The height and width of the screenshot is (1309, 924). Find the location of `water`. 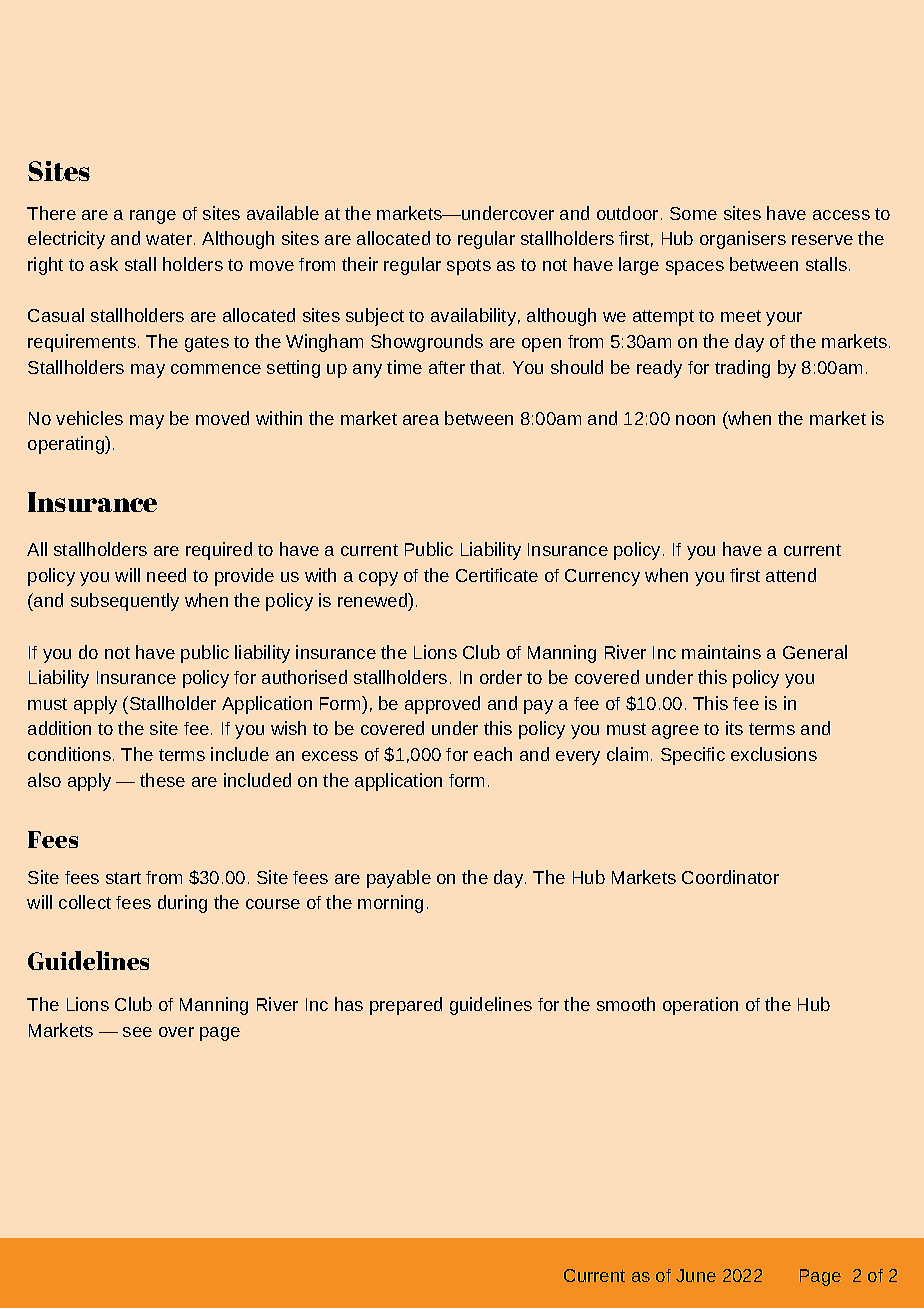

water is located at coordinates (169, 239).
